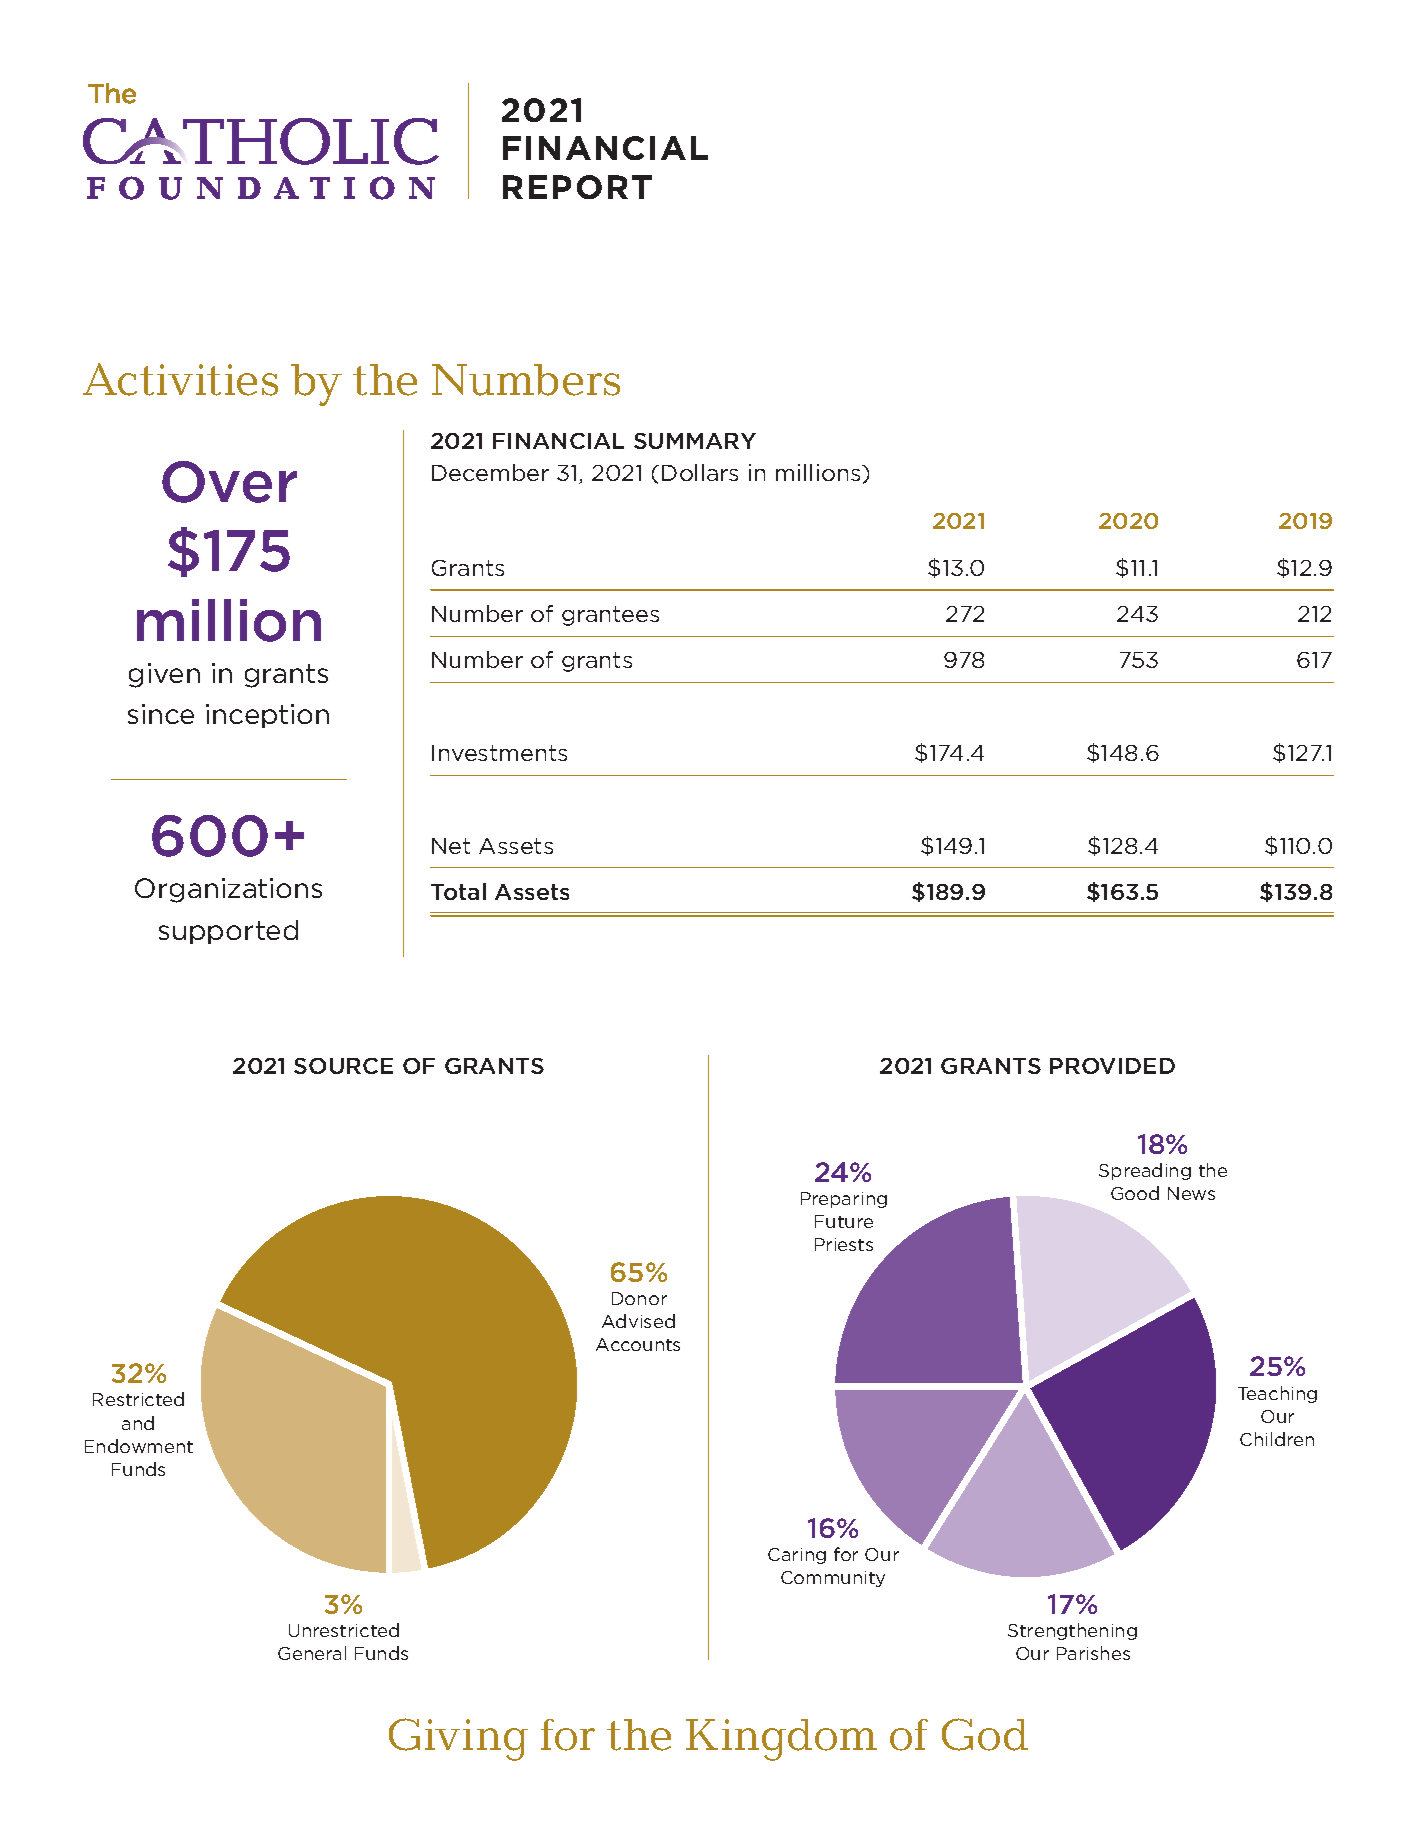 This screenshot has width=1417, height=1834. Describe the element at coordinates (1112, 1066) in the screenshot. I see `PROVIDED` at that location.
